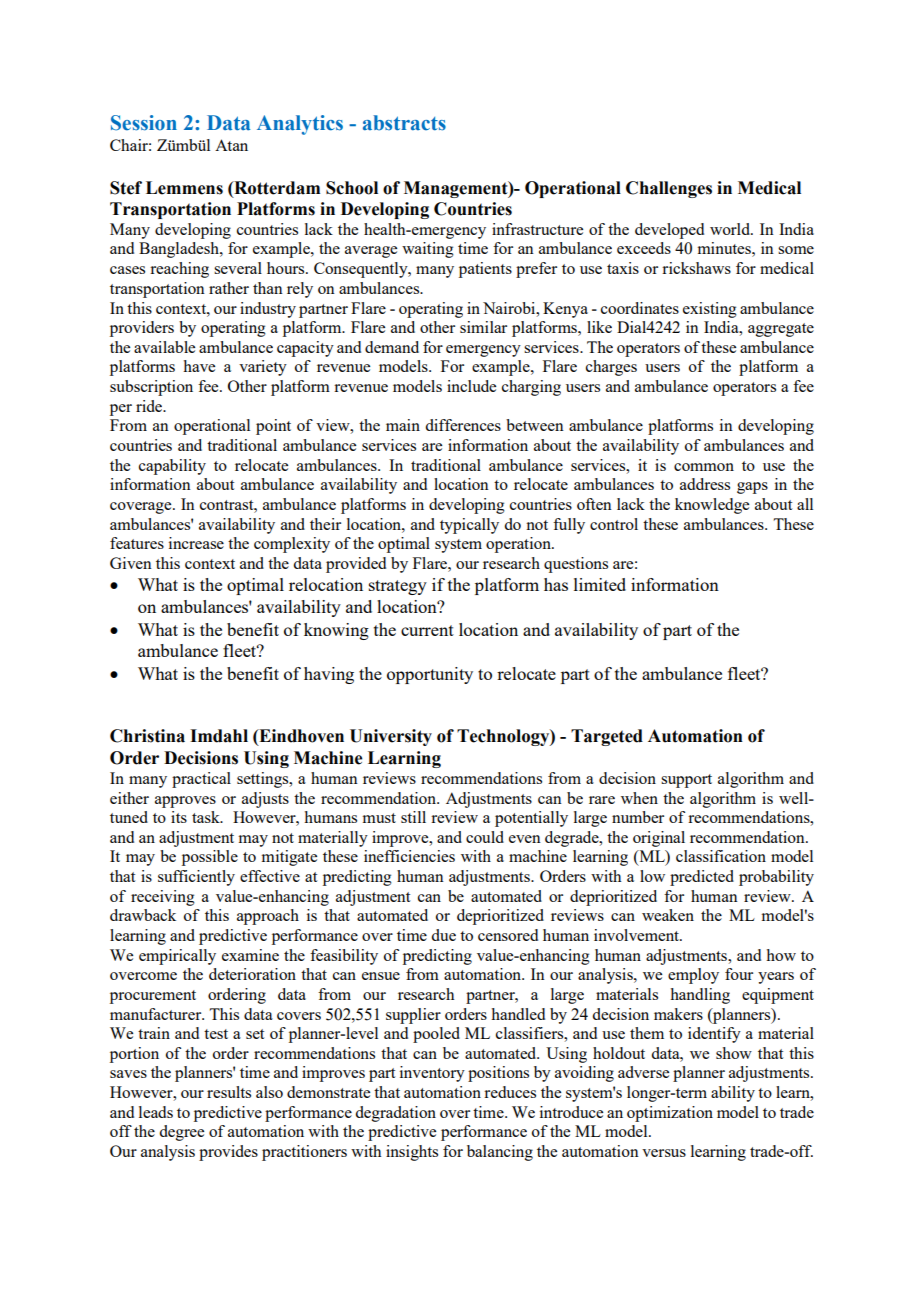 This page has width=924, height=1308. Describe the element at coordinates (181, 1133) in the page. I see `degree` at that location.
